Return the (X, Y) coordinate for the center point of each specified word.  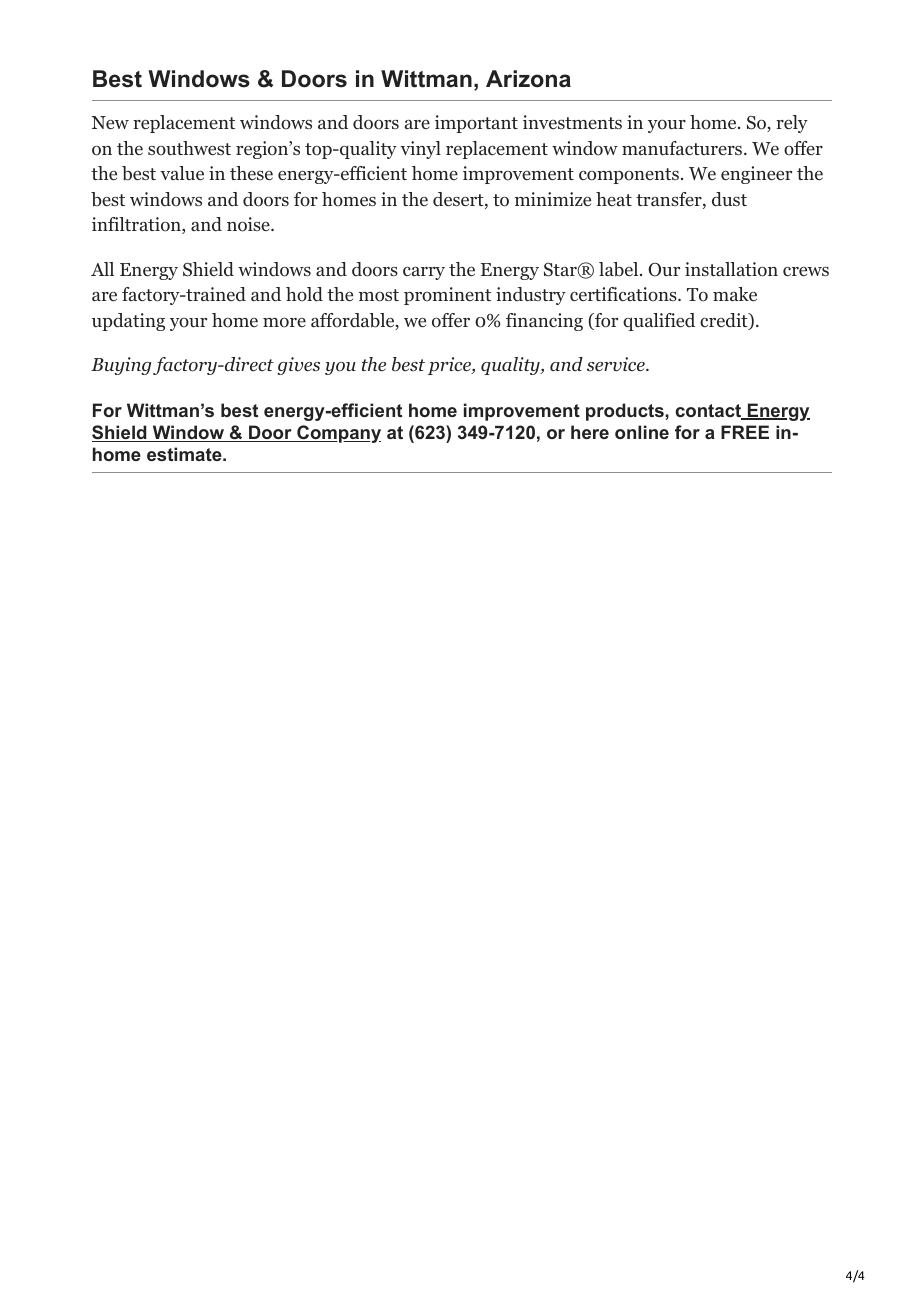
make (735, 294)
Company (338, 434)
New (110, 122)
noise (249, 224)
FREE (745, 432)
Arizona (528, 79)
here (590, 432)
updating (128, 322)
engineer (756, 175)
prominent (447, 296)
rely (792, 124)
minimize (553, 199)
